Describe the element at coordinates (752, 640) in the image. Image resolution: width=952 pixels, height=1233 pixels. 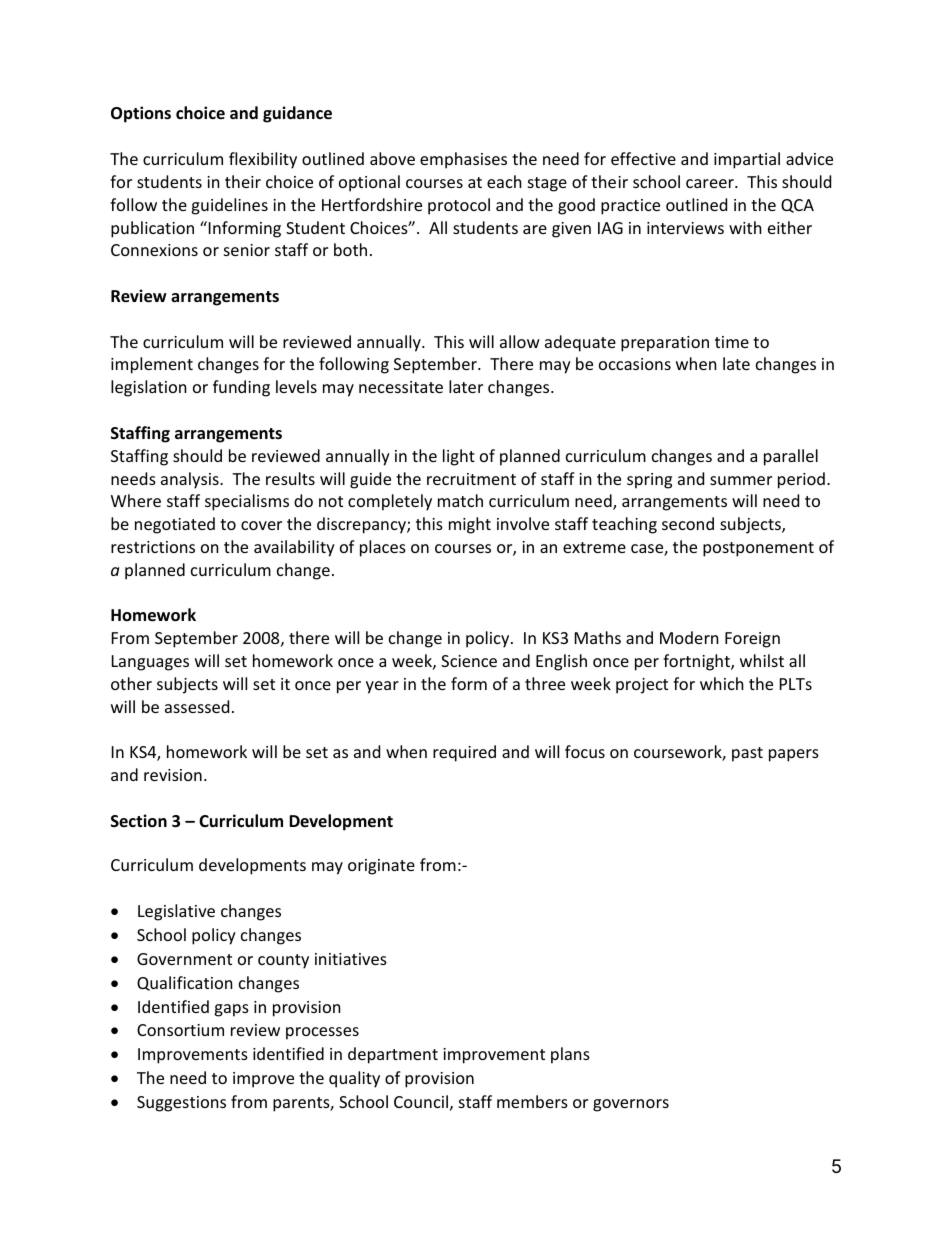
I see `Foreign` at that location.
